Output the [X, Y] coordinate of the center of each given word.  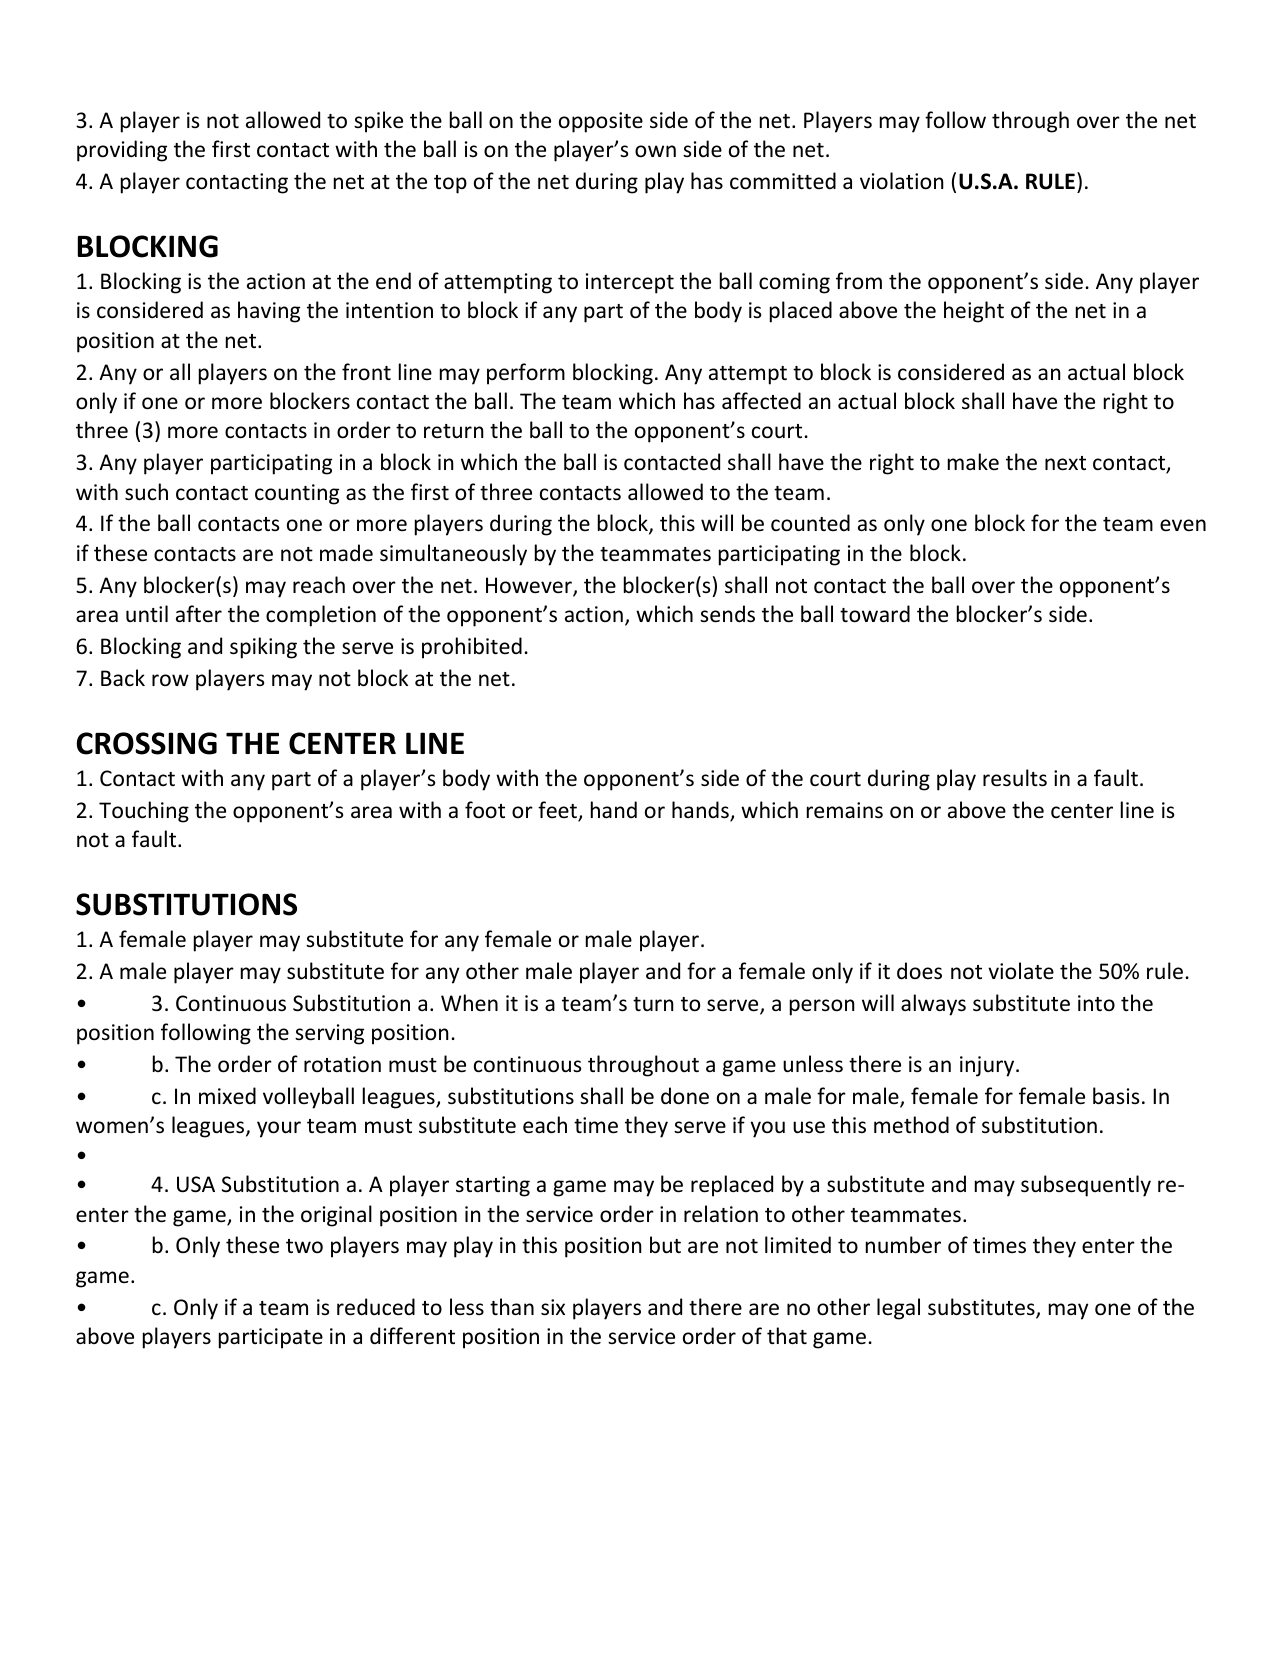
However [530, 586]
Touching [144, 812]
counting [297, 494]
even [1183, 525]
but [665, 1245]
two [304, 1246]
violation [902, 181]
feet [558, 811]
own [655, 151]
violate [1021, 971]
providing [122, 151]
